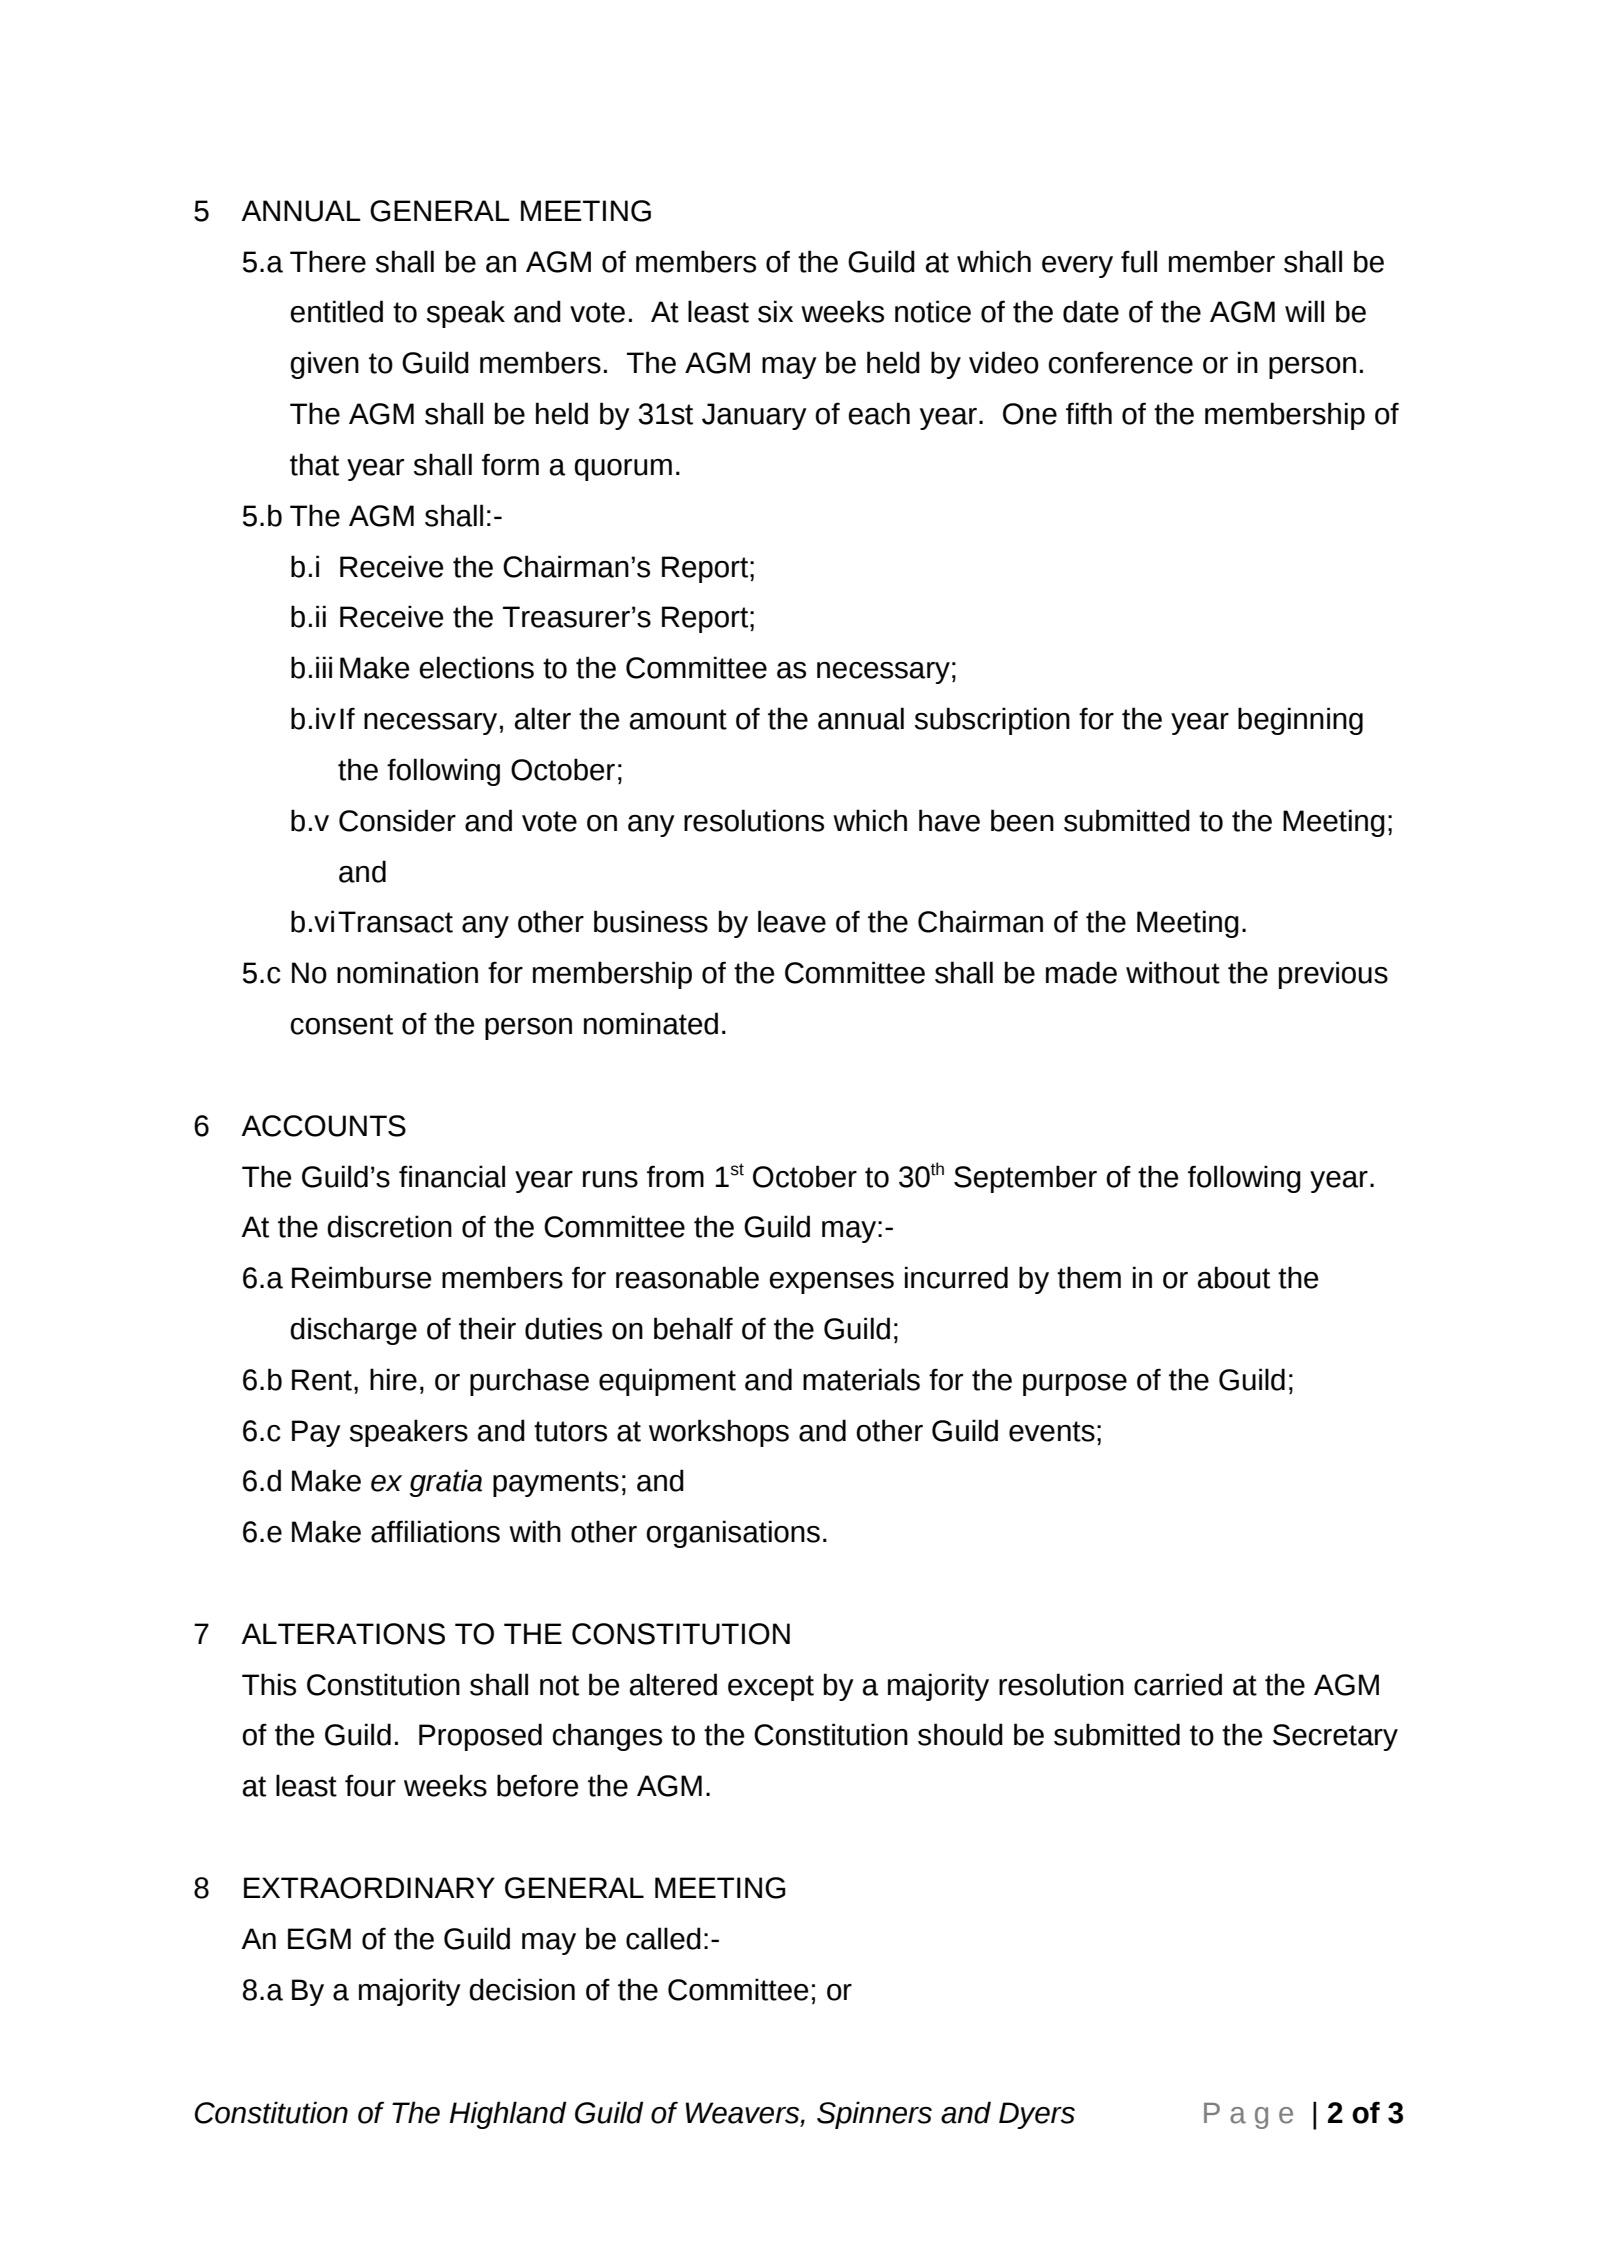 This document has height=2258, width=1597. I want to click on entitled, so click(336, 311).
